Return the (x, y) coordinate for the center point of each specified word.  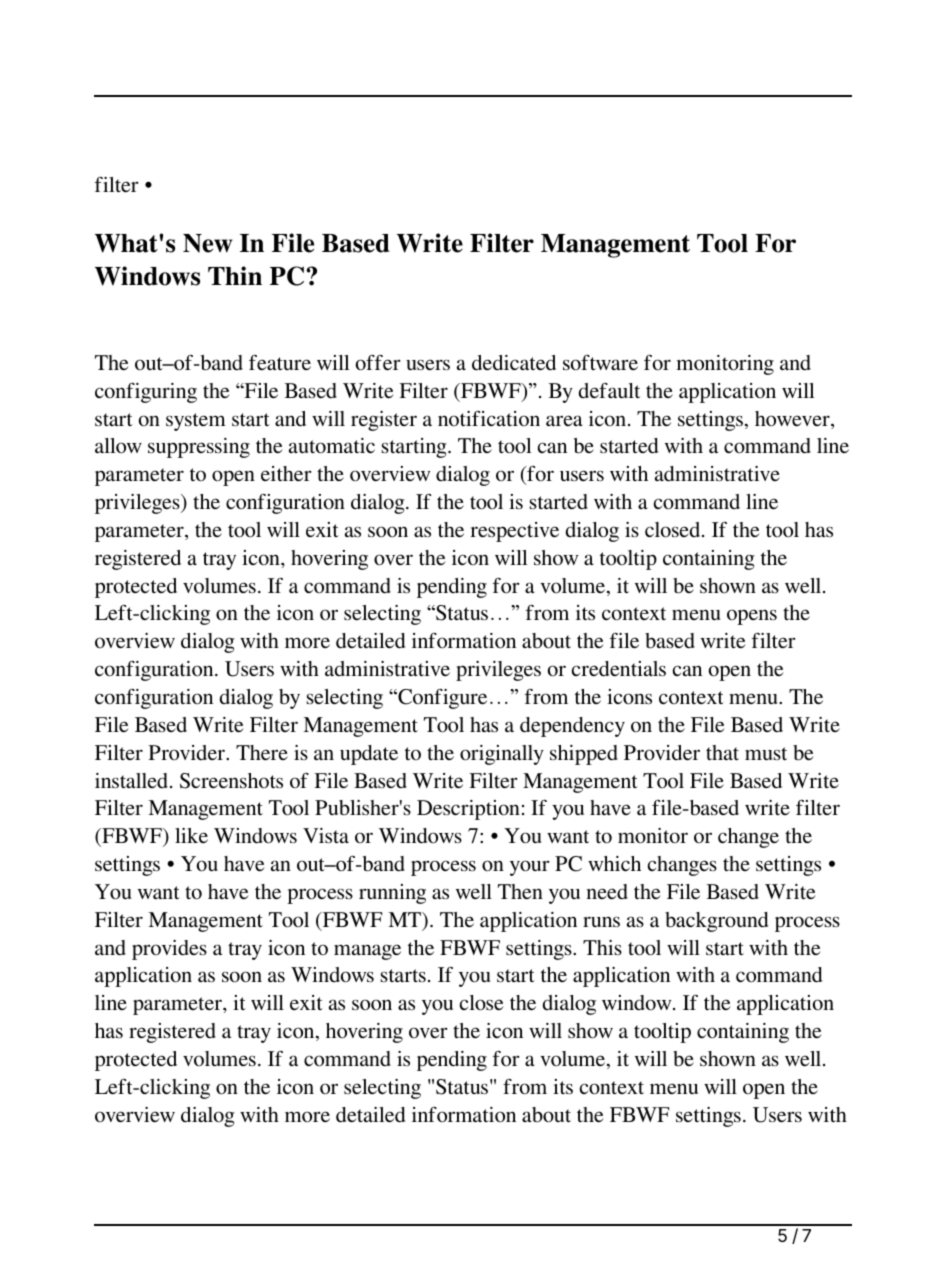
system (196, 422)
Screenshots (231, 781)
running (392, 894)
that (722, 752)
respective (514, 532)
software (600, 363)
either (286, 473)
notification (489, 418)
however (793, 420)
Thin (235, 275)
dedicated (514, 363)
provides (169, 950)
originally (502, 755)
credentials (619, 669)
